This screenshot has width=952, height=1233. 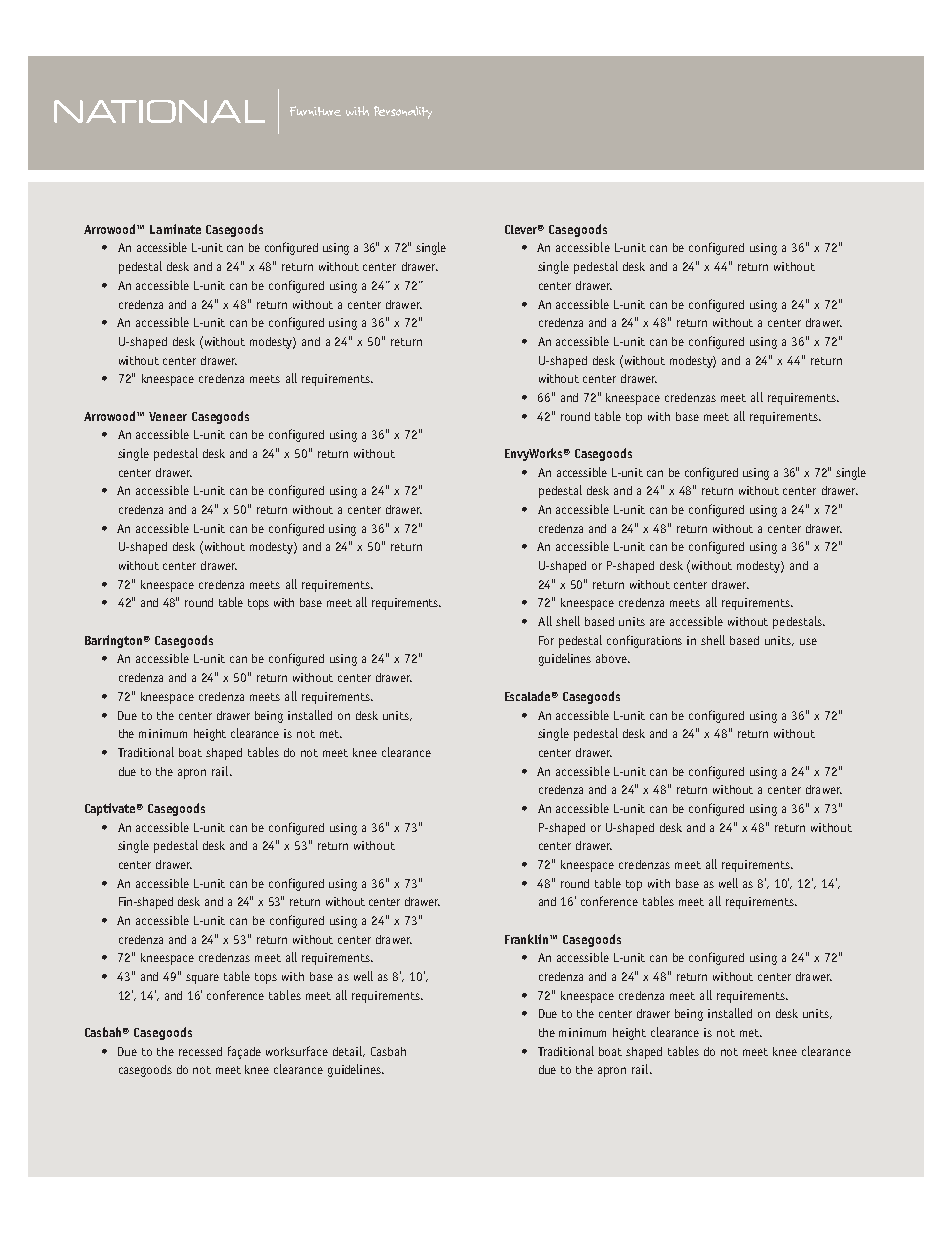 What do you see at coordinates (644, 641) in the screenshot?
I see `configurations` at bounding box center [644, 641].
